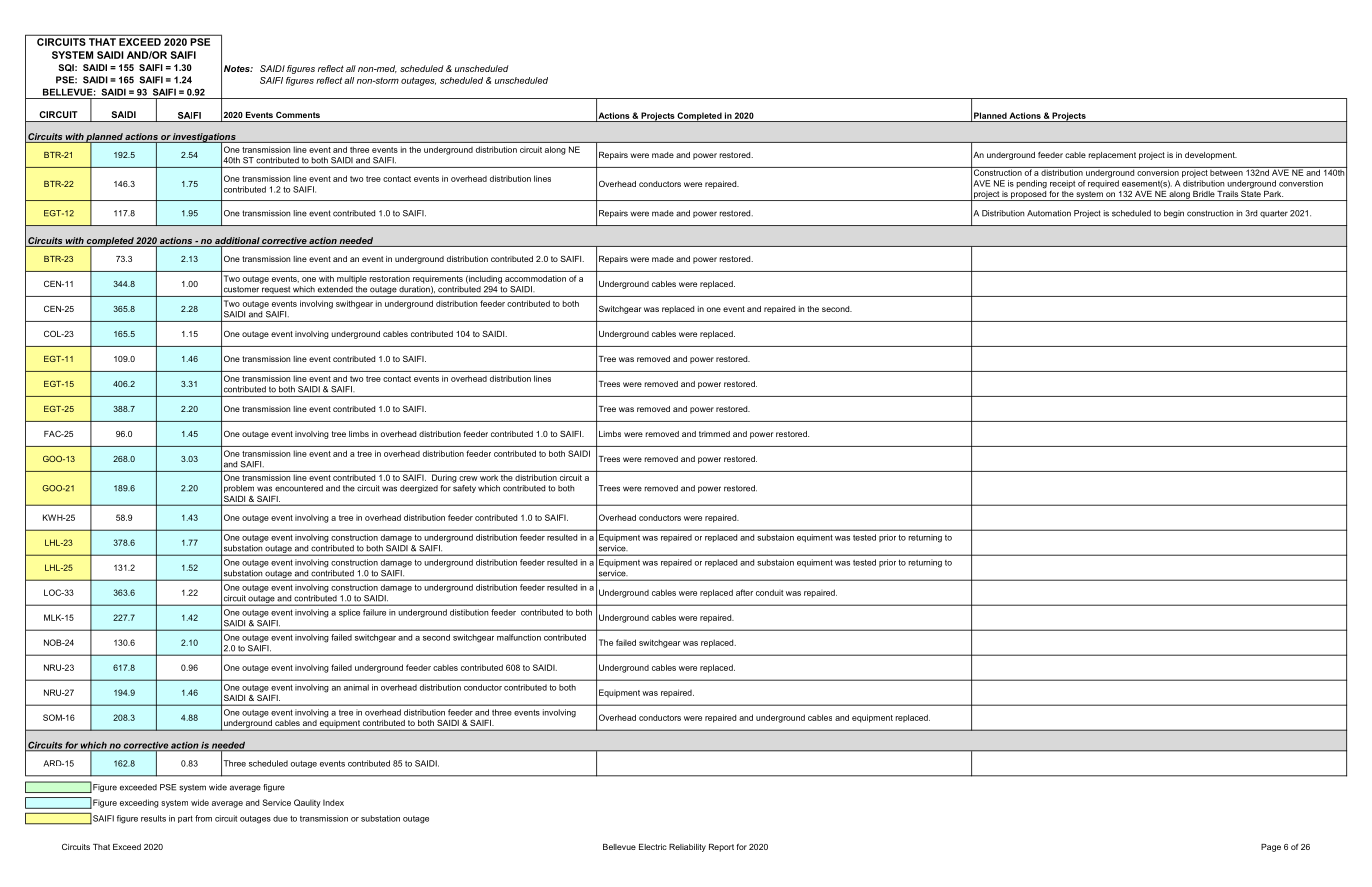 Image resolution: width=1372 pixels, height=887 pixels. What do you see at coordinates (298, 115) in the image?
I see `Comments` at bounding box center [298, 115].
